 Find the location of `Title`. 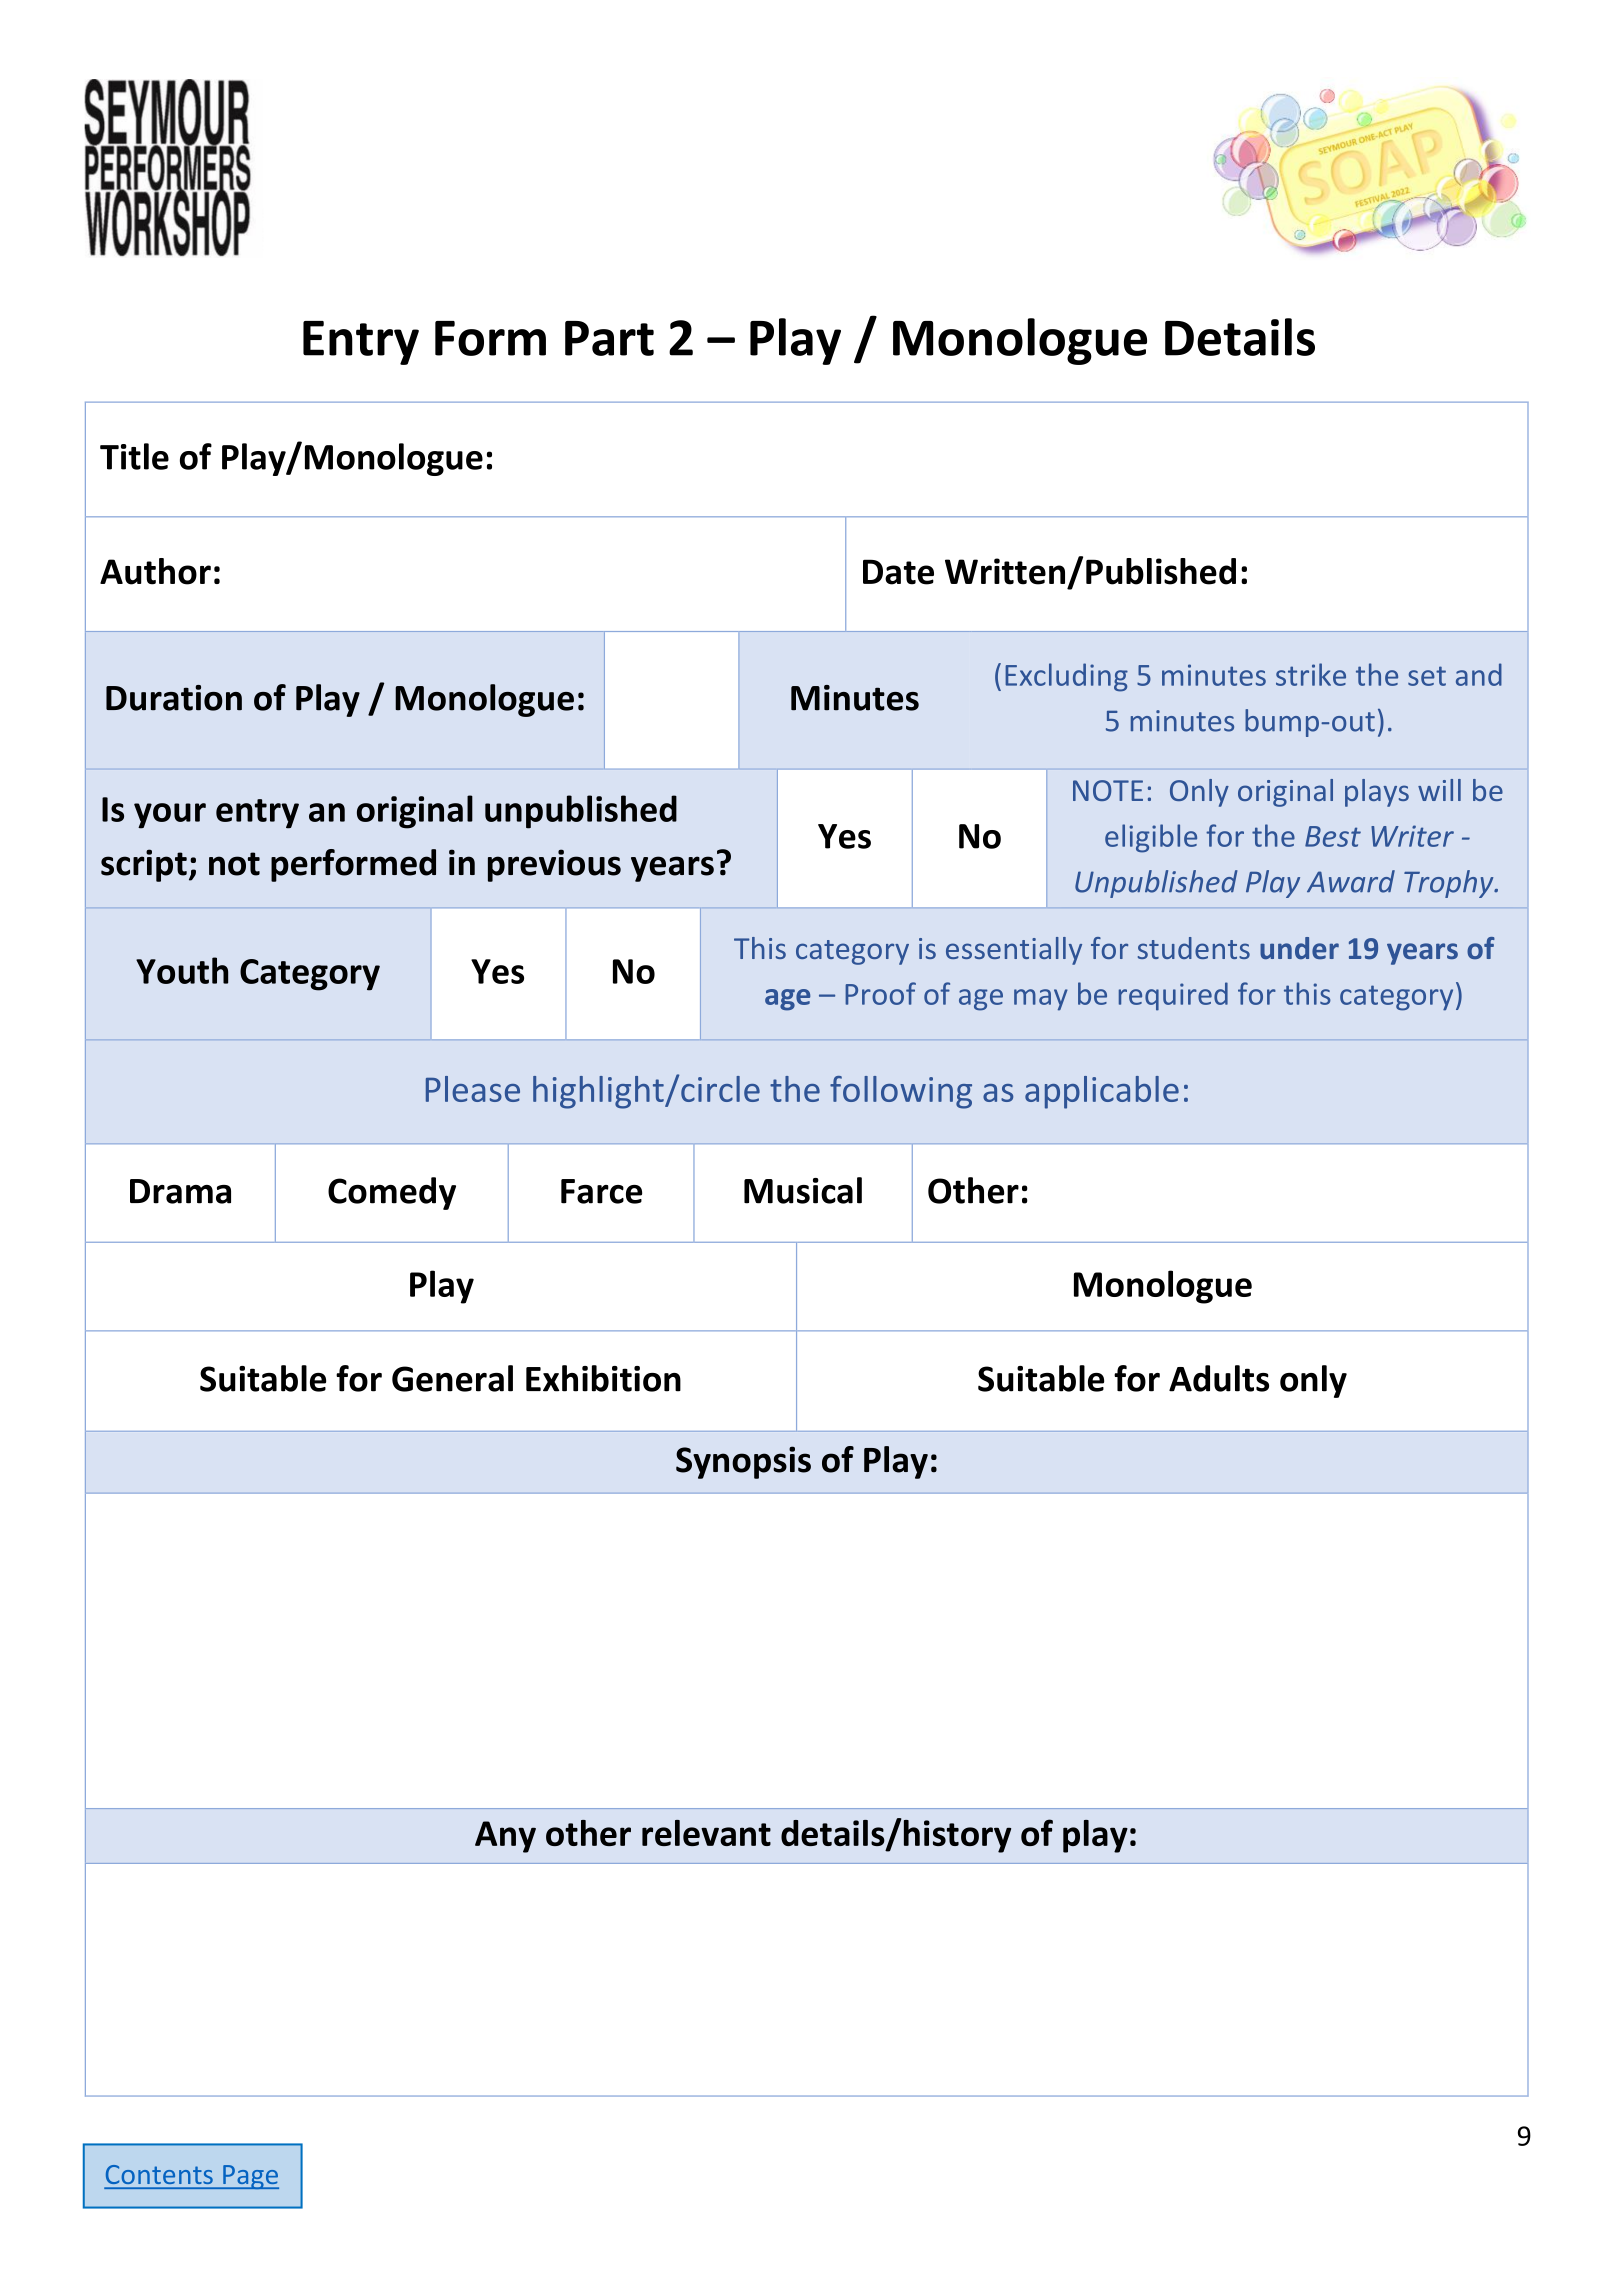

Title is located at coordinates (134, 456).
